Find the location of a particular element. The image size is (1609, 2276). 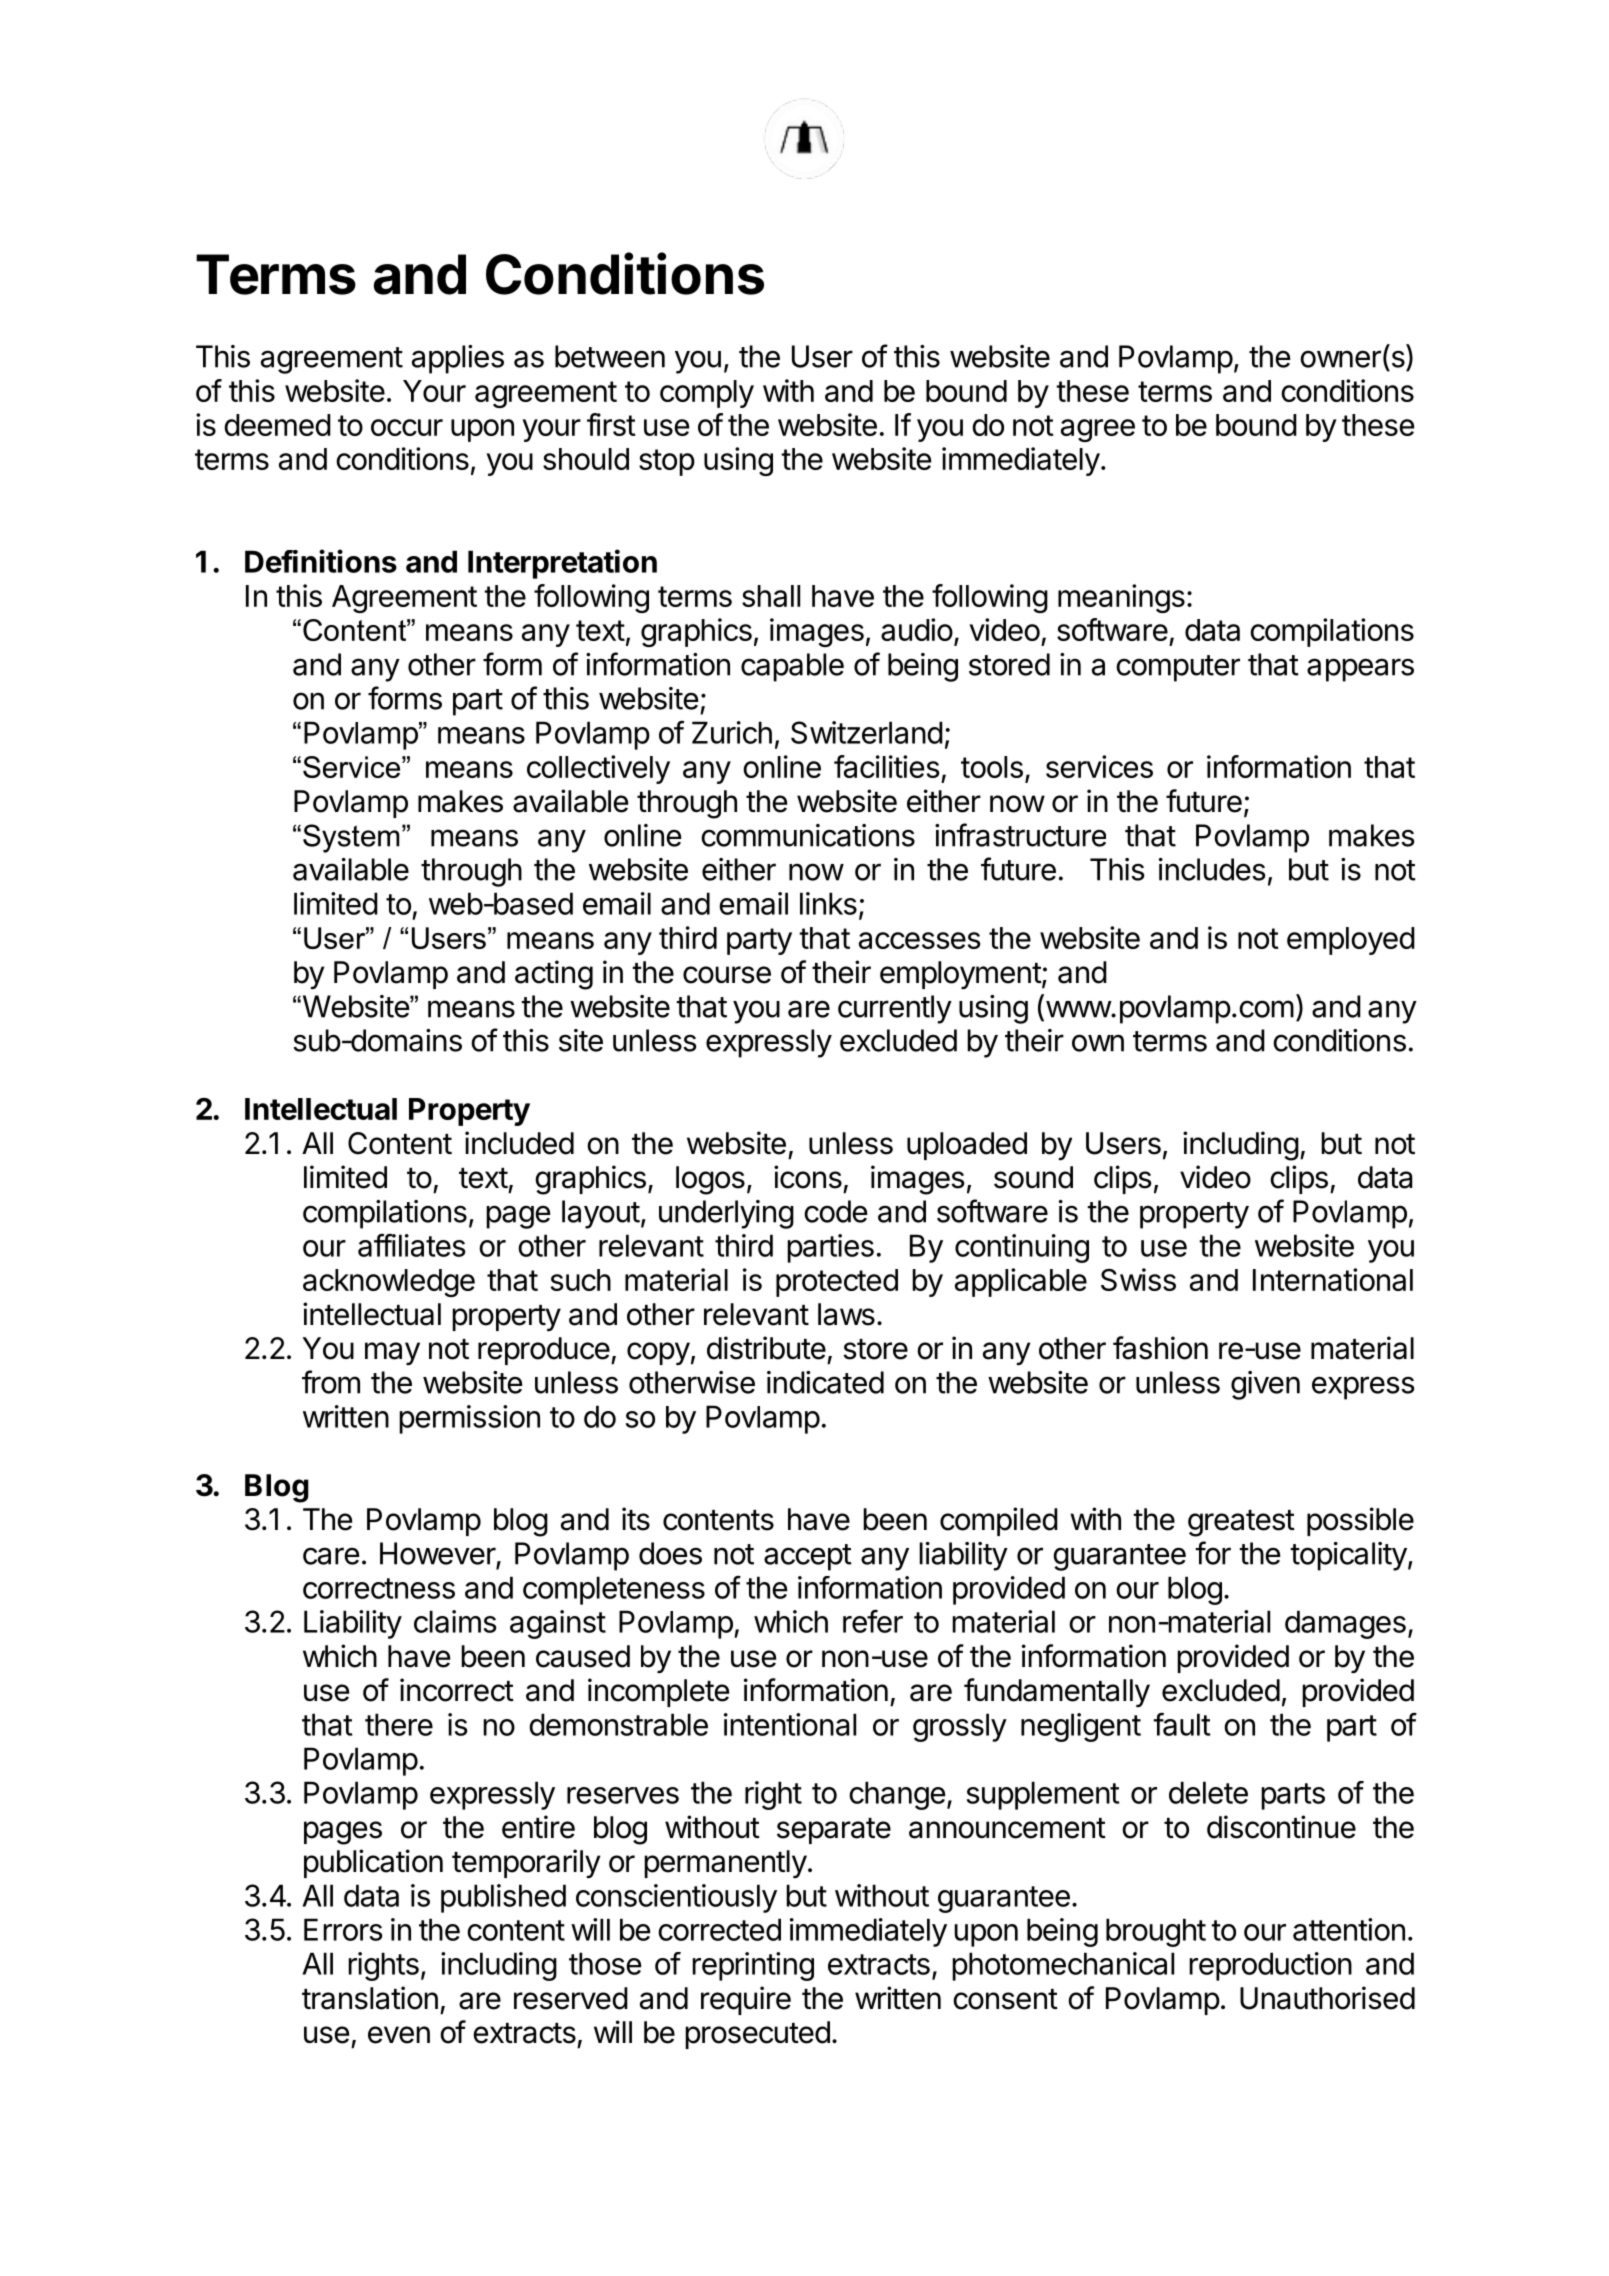

translation is located at coordinates (370, 1998).
